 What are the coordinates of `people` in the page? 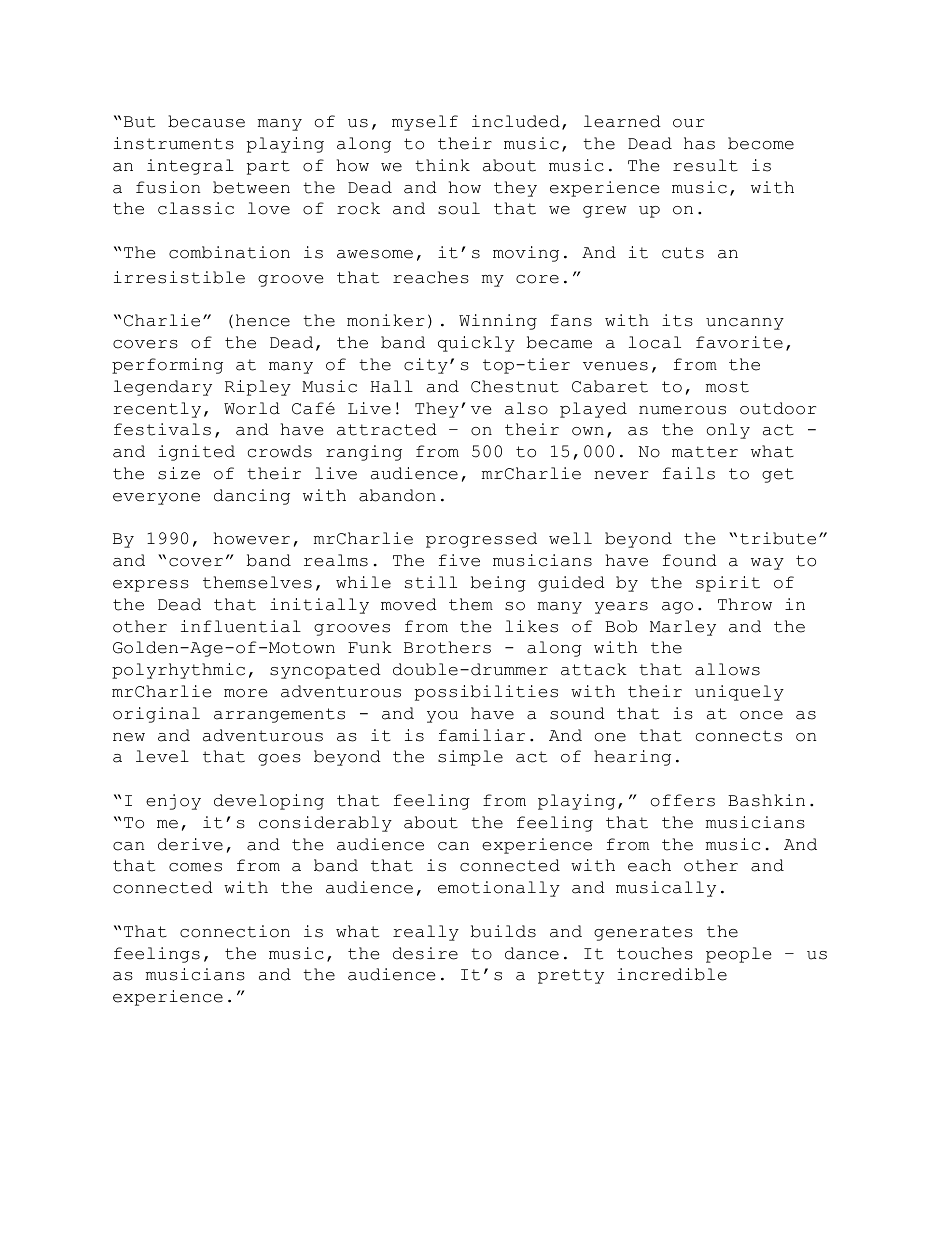 It's located at (738, 955).
